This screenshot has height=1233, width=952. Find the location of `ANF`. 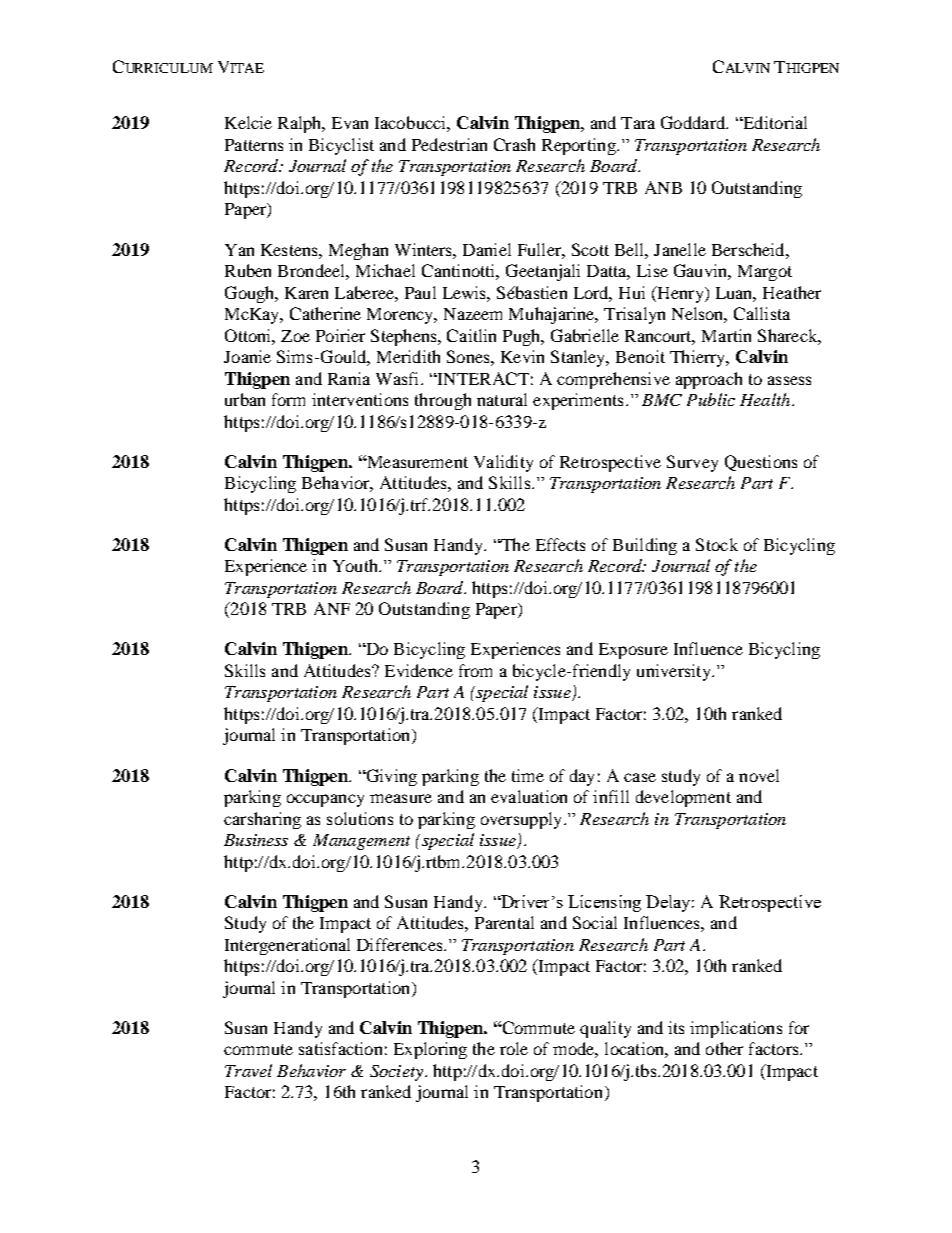

ANF is located at coordinates (332, 608).
